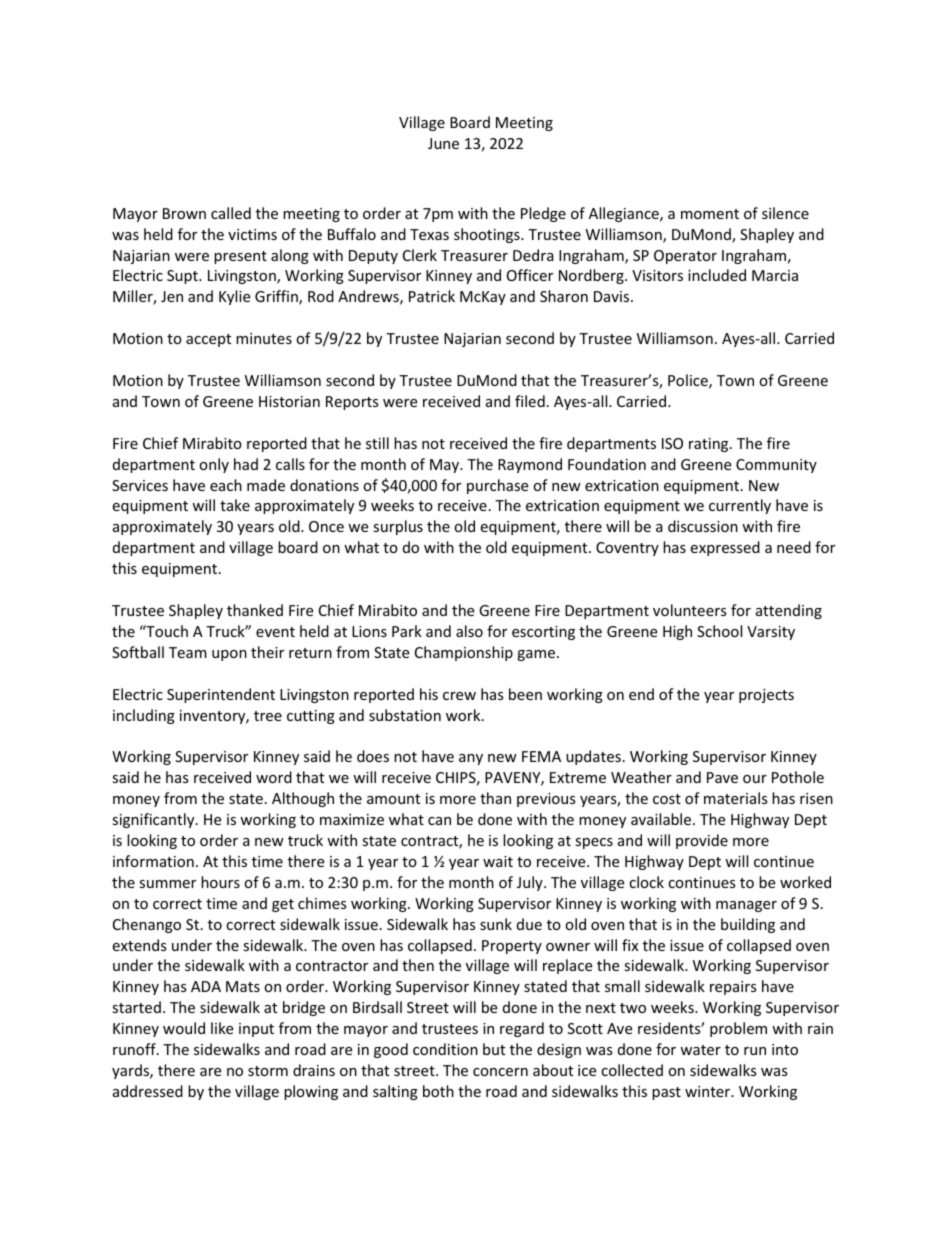 This screenshot has height=1233, width=952. What do you see at coordinates (289, 401) in the screenshot?
I see `Historian` at bounding box center [289, 401].
